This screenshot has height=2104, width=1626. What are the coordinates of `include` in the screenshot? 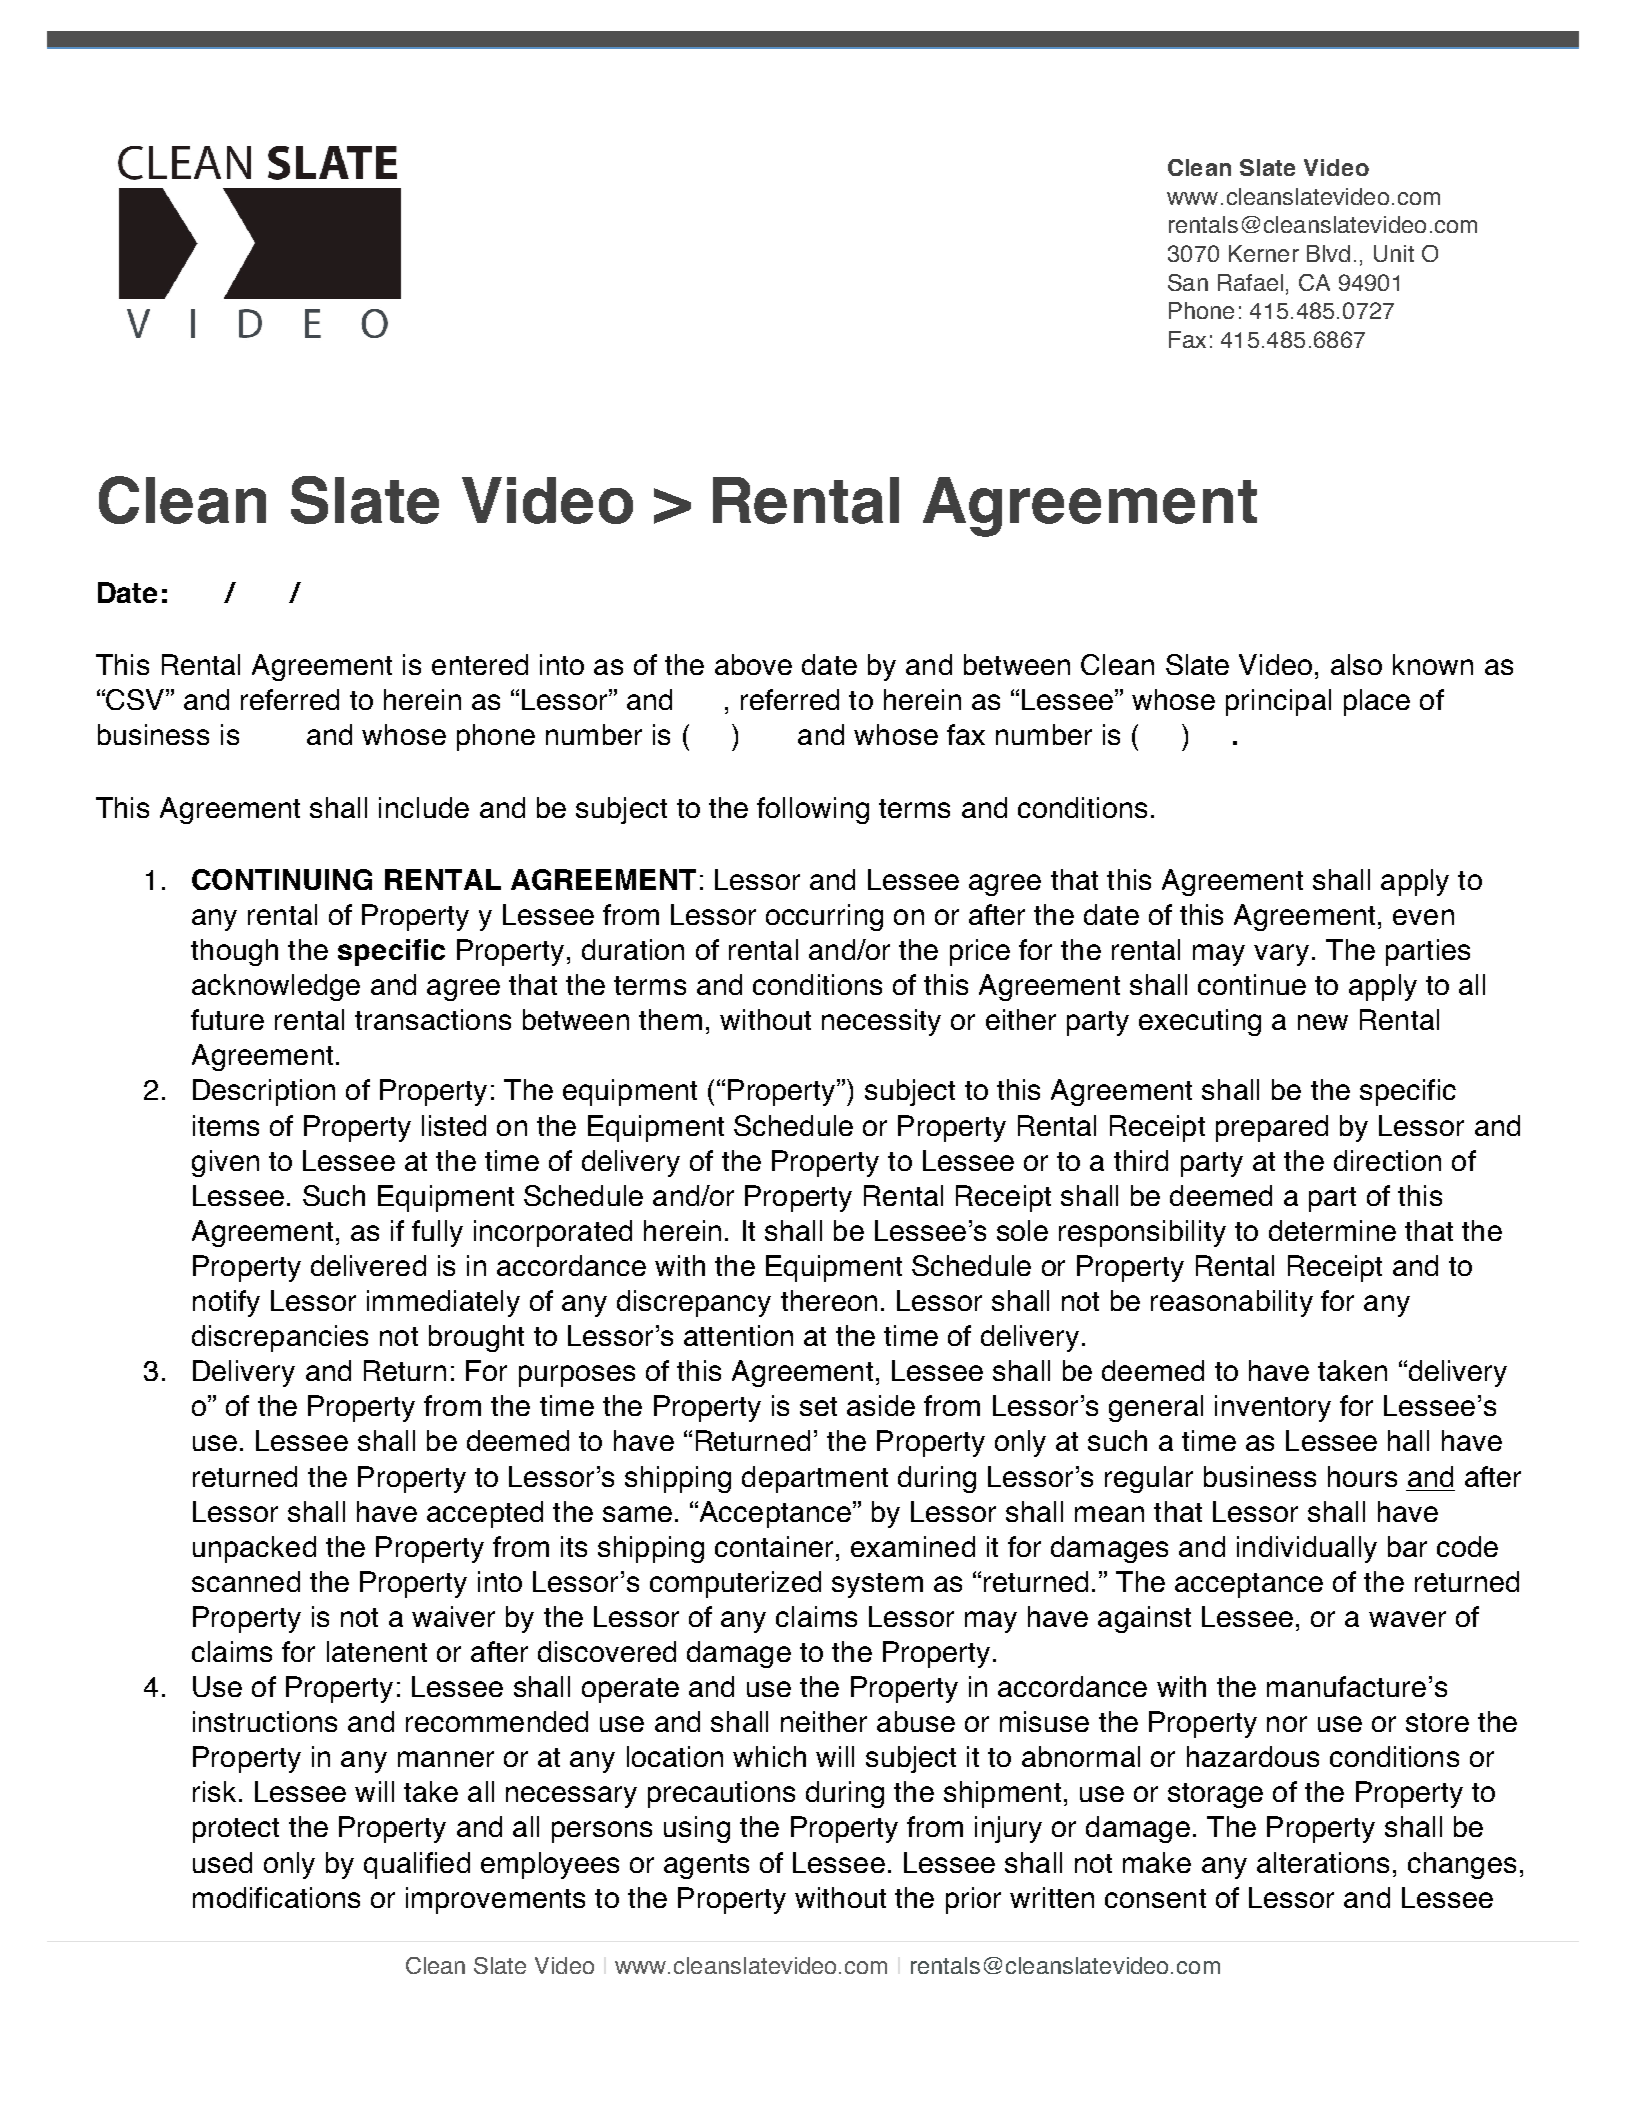 It's located at (424, 807).
